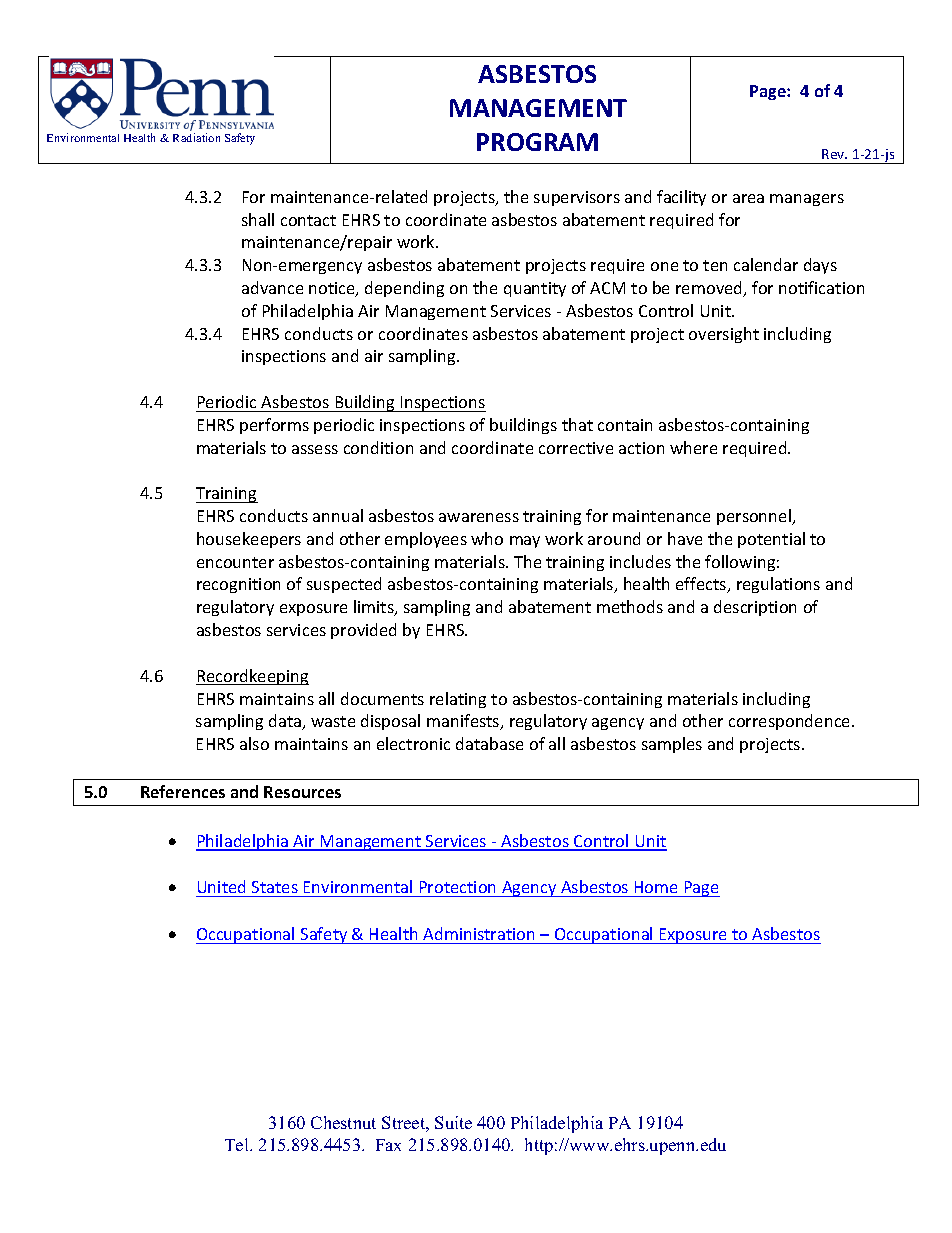  Describe the element at coordinates (258, 219) in the screenshot. I see `shall` at that location.
